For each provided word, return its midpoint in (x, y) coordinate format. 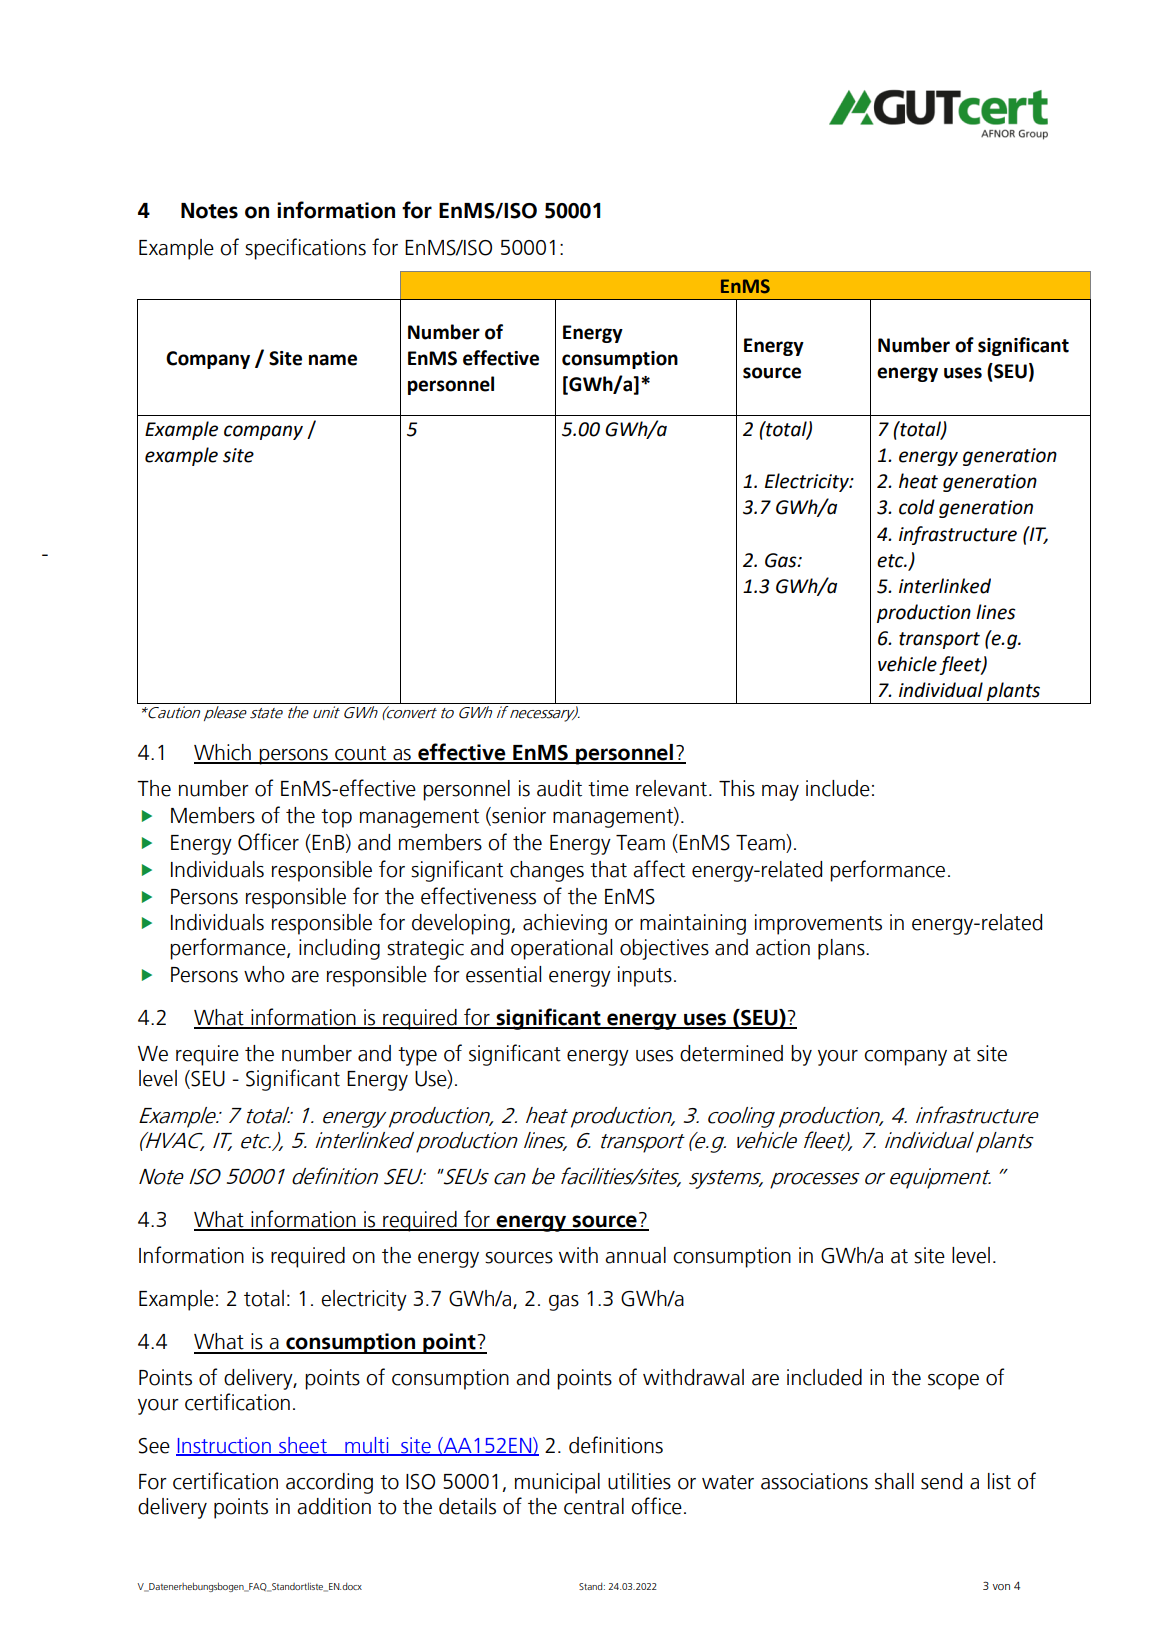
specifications (305, 249)
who (264, 974)
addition (334, 1506)
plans (842, 949)
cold (917, 507)
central (594, 1506)
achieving (565, 924)
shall (894, 1481)
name (333, 360)
